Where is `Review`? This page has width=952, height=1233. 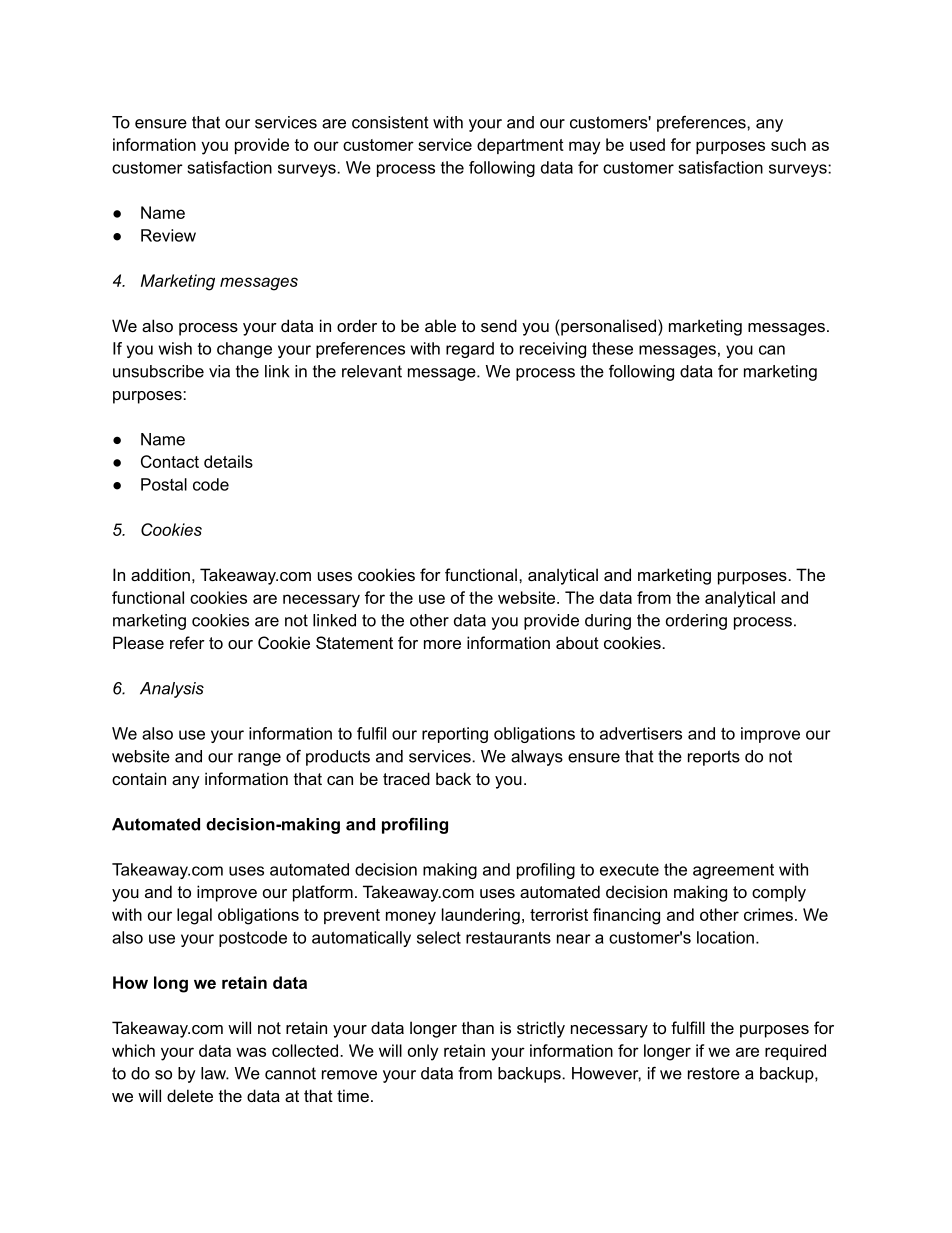
Review is located at coordinates (168, 235).
